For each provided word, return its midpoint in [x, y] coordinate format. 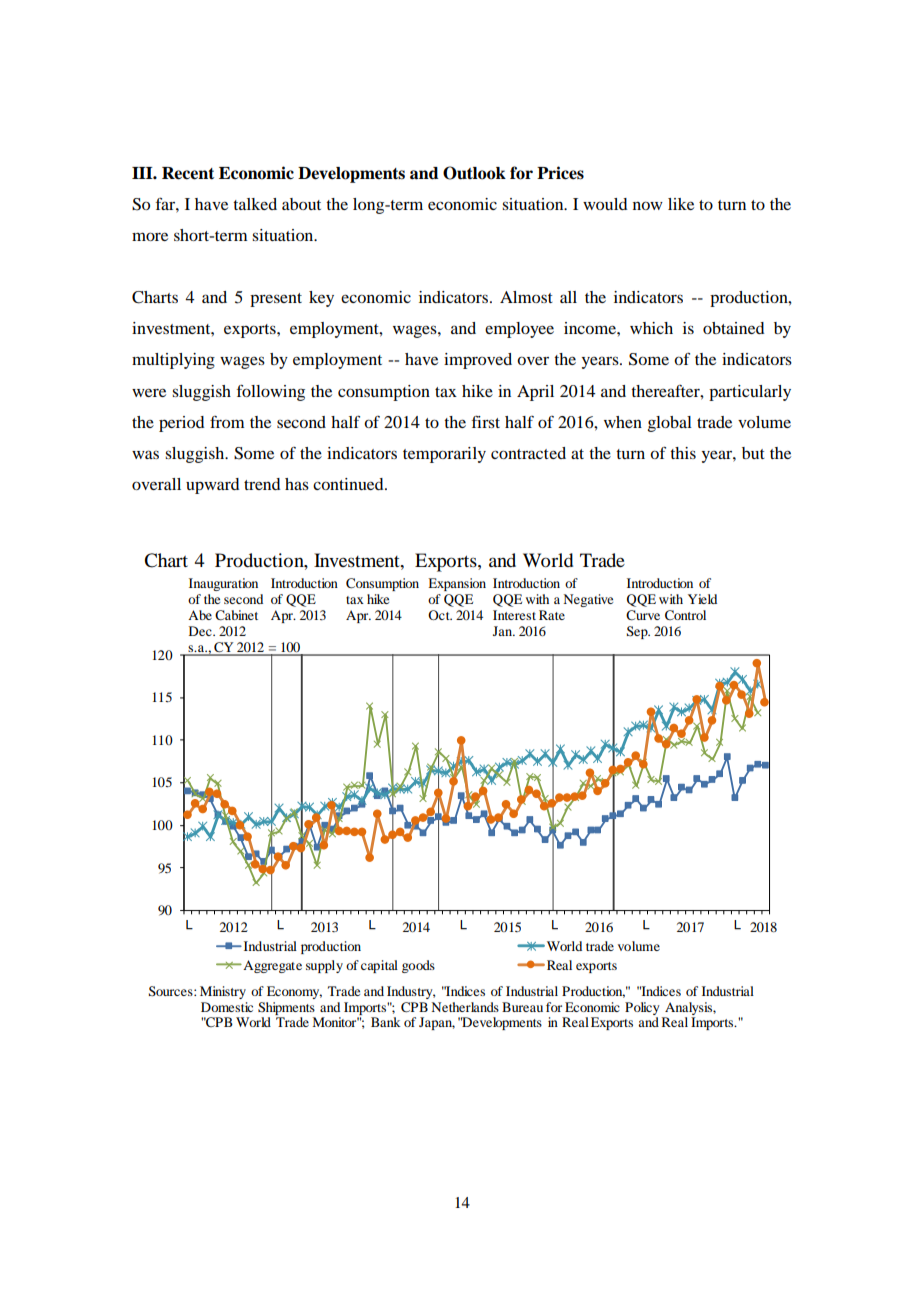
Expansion [457, 584]
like [681, 204]
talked [255, 204]
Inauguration [223, 584]
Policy [642, 1010]
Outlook [474, 173]
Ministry [223, 992]
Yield [702, 599]
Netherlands [465, 1007]
